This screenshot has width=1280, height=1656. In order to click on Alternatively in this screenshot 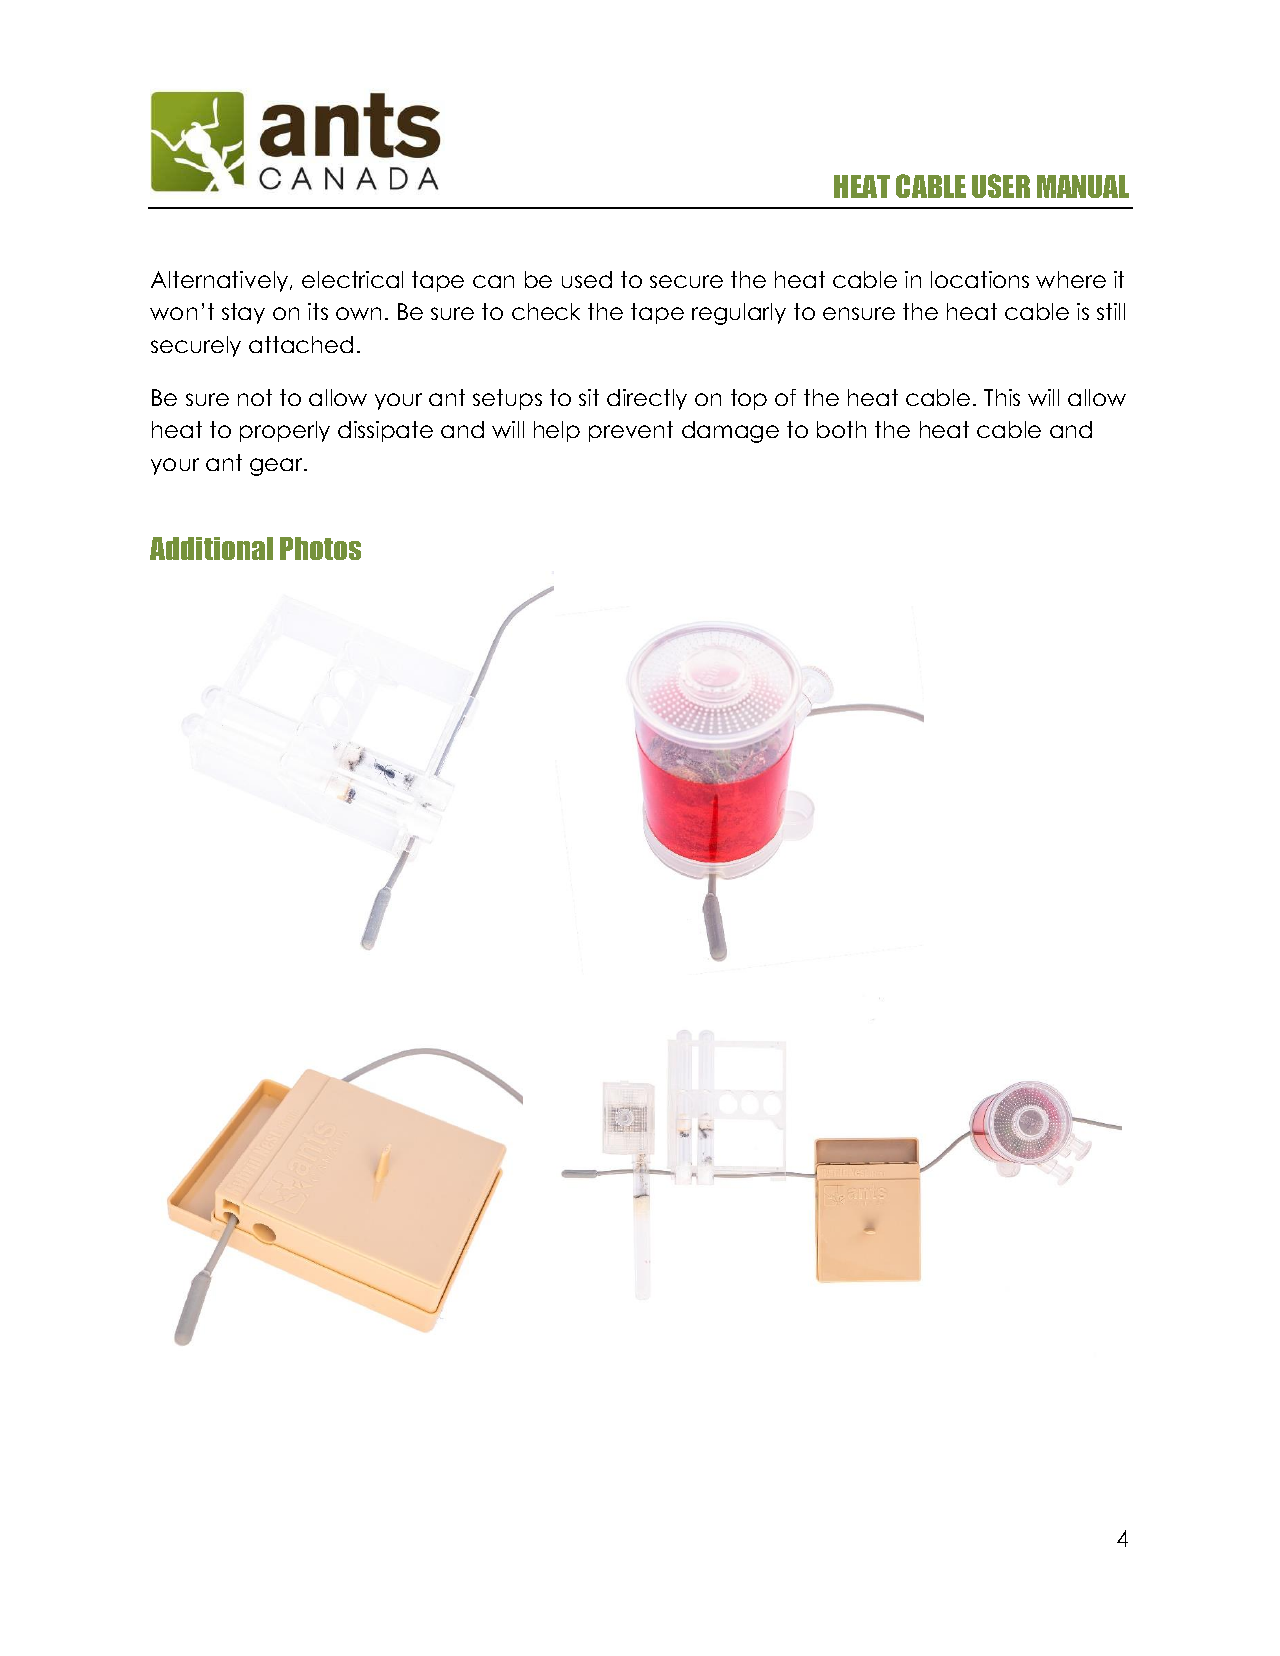, I will do `click(221, 281)`.
